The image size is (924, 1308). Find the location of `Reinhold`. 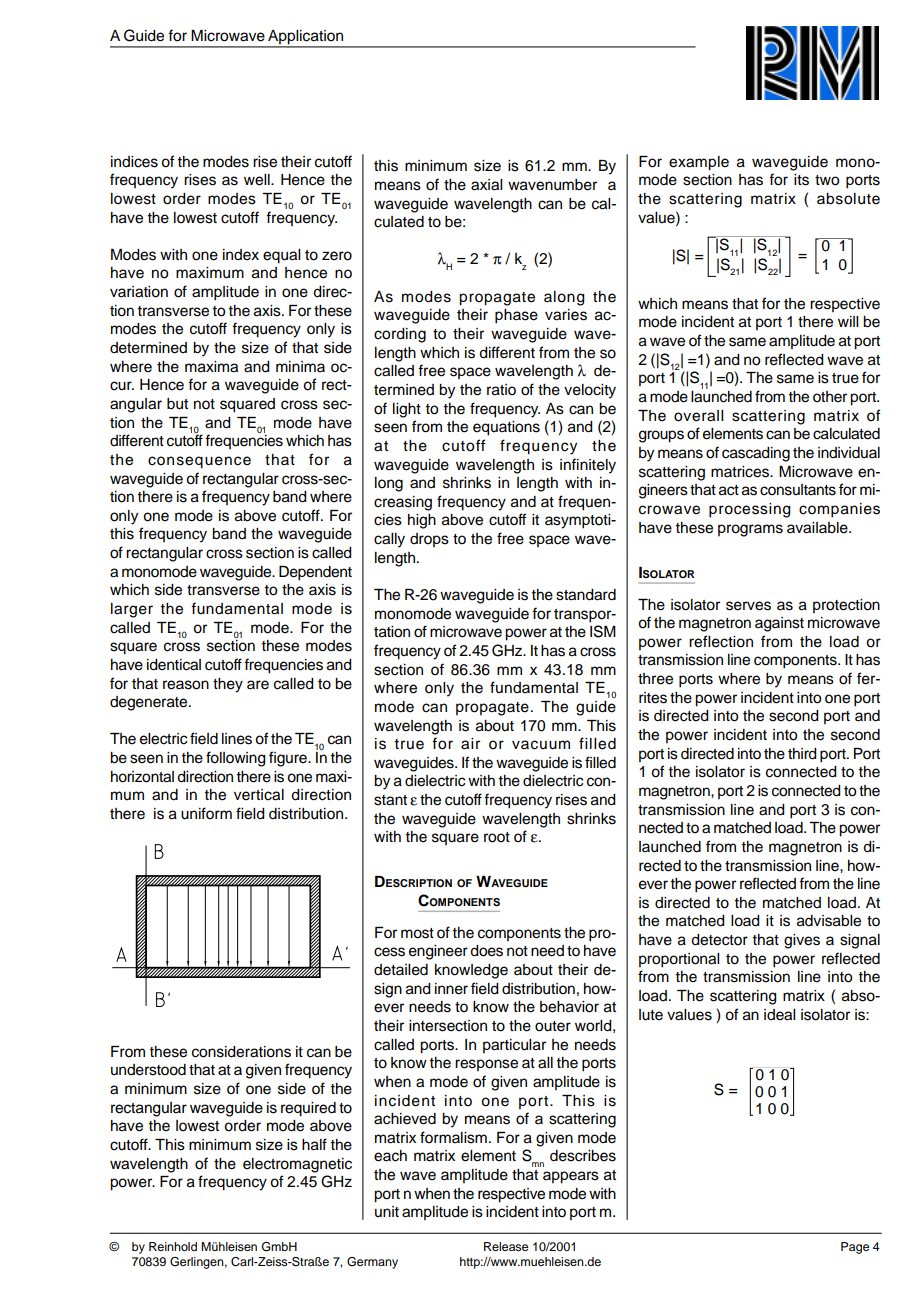

Reinhold is located at coordinates (173, 1246).
